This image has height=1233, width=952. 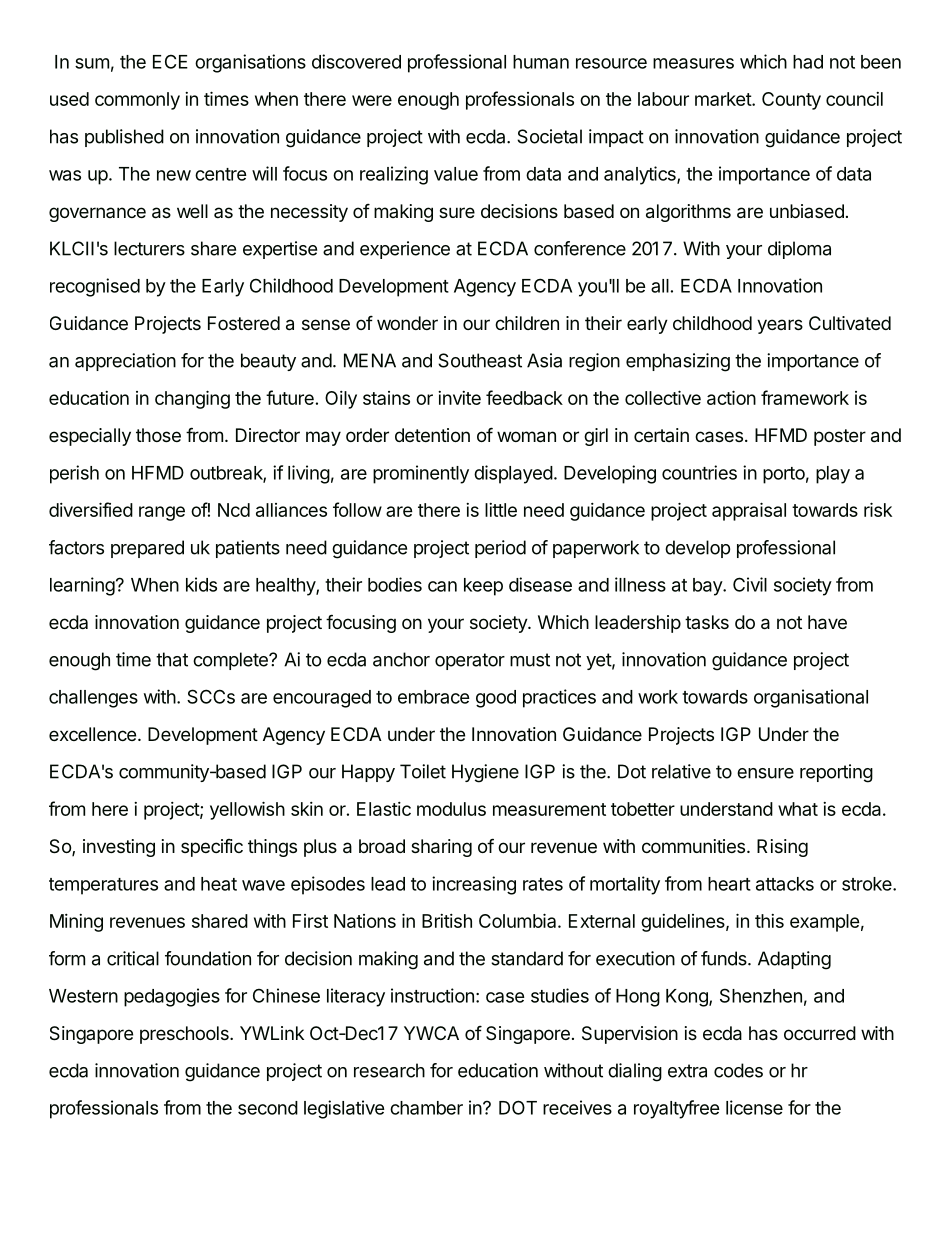 I want to click on preschools, so click(x=185, y=1035).
